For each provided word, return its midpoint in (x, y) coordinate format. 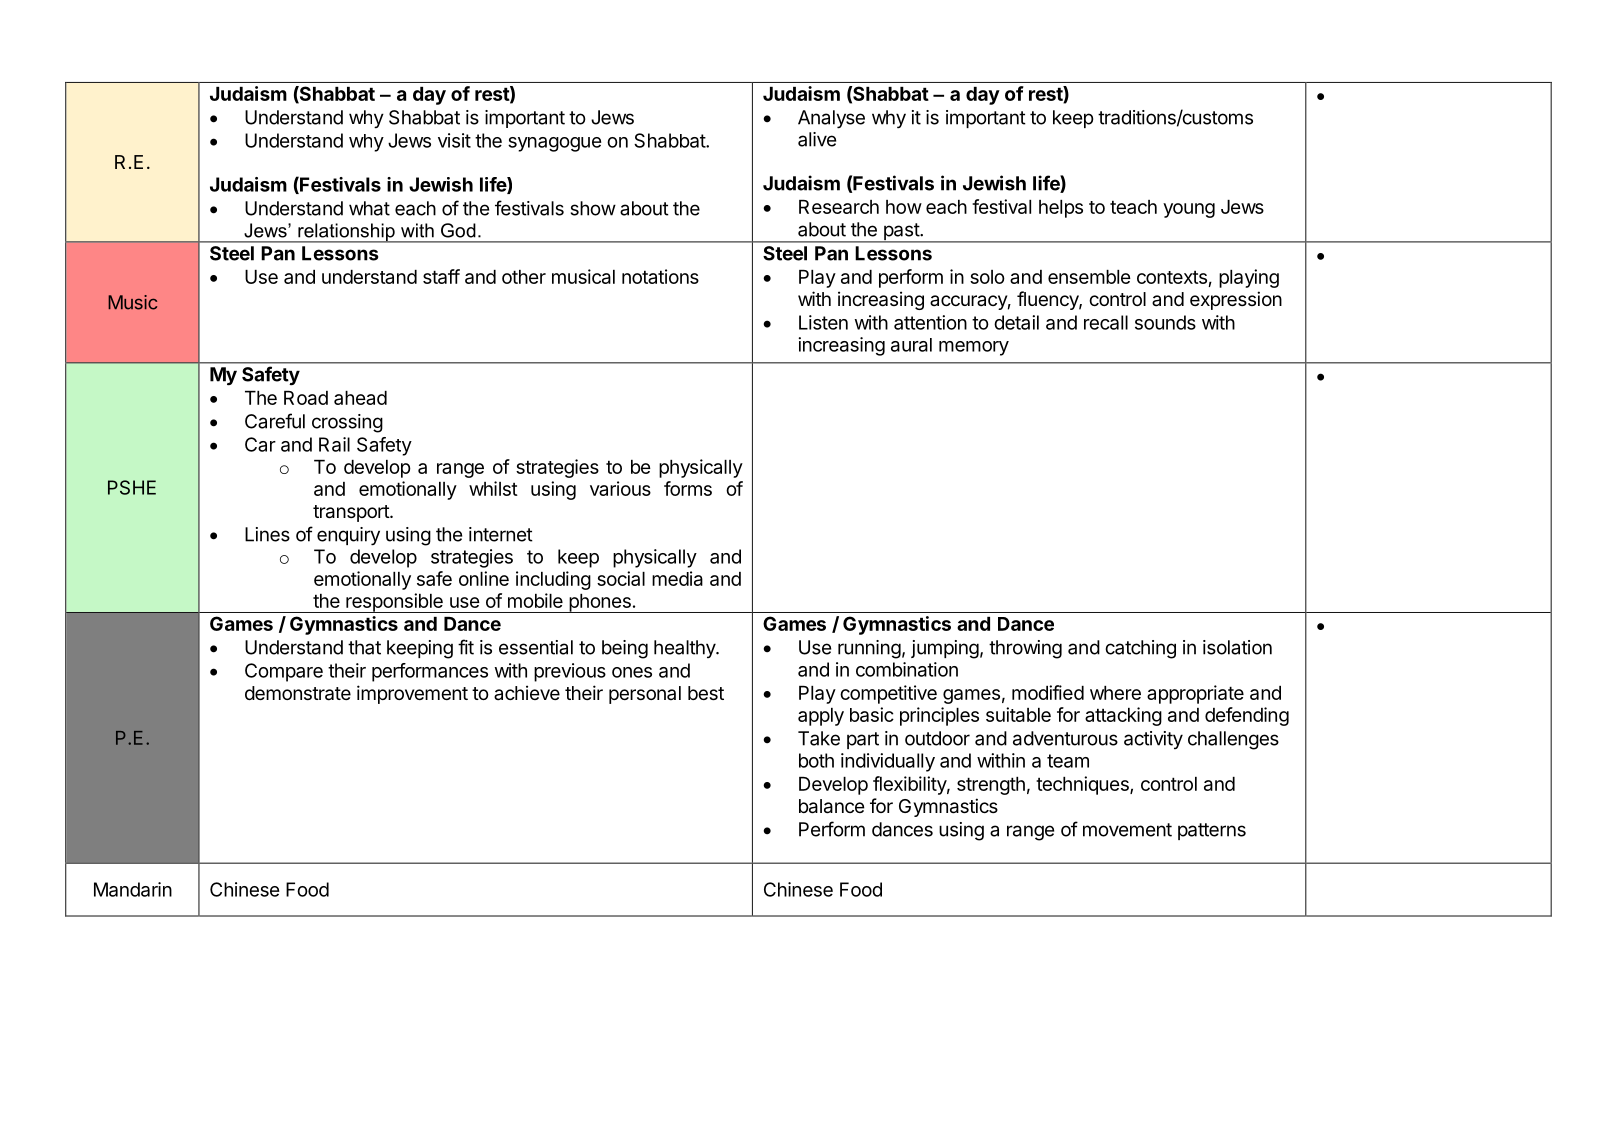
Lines (267, 534)
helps (1061, 209)
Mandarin (133, 889)
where (1115, 693)
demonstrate (298, 693)
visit (454, 140)
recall (1106, 322)
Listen (823, 322)
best (706, 693)
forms (688, 488)
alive (817, 139)
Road (306, 398)
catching (1140, 649)
